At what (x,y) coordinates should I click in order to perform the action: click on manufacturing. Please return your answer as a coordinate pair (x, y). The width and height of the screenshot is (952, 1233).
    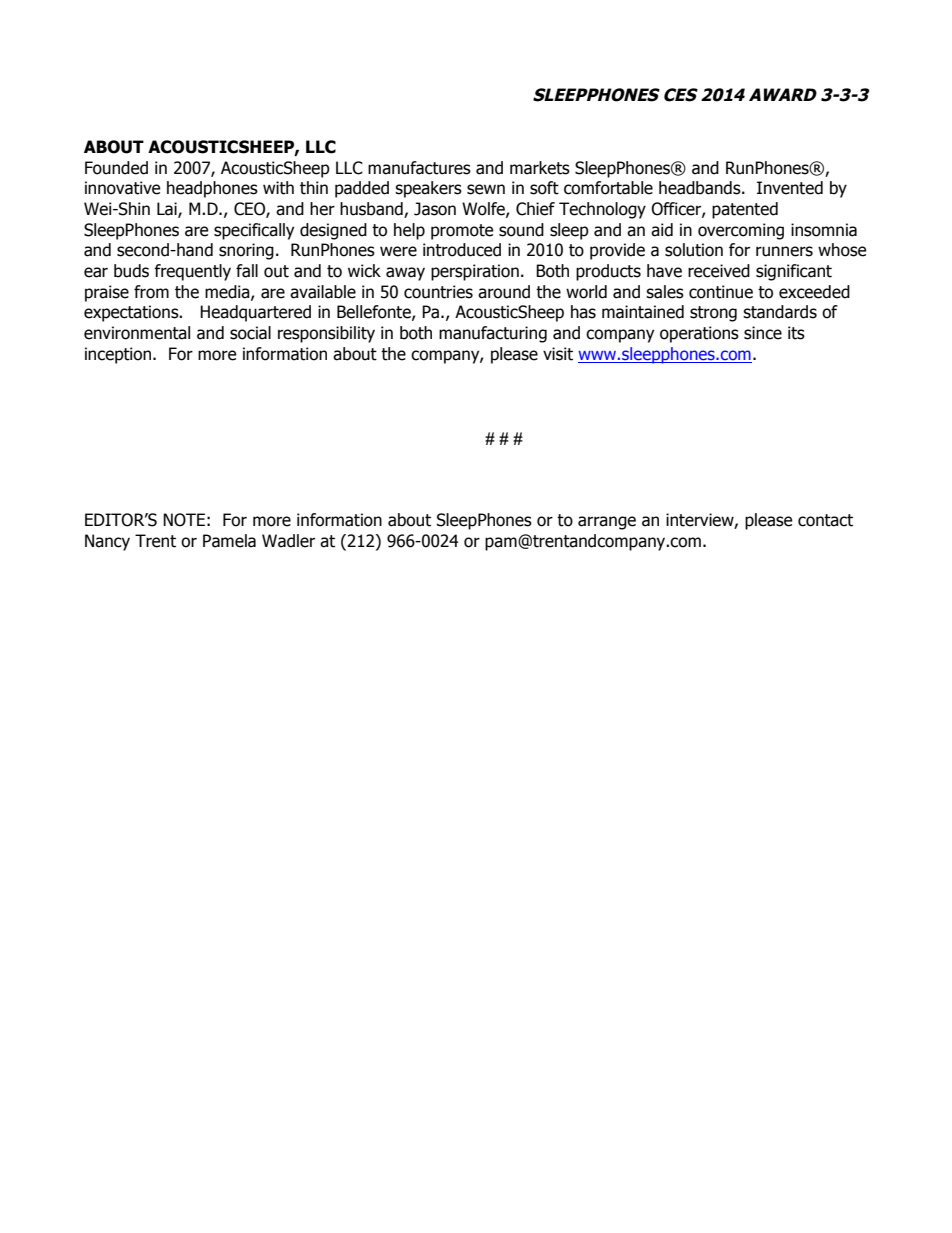
    Looking at the image, I should click on (493, 334).
